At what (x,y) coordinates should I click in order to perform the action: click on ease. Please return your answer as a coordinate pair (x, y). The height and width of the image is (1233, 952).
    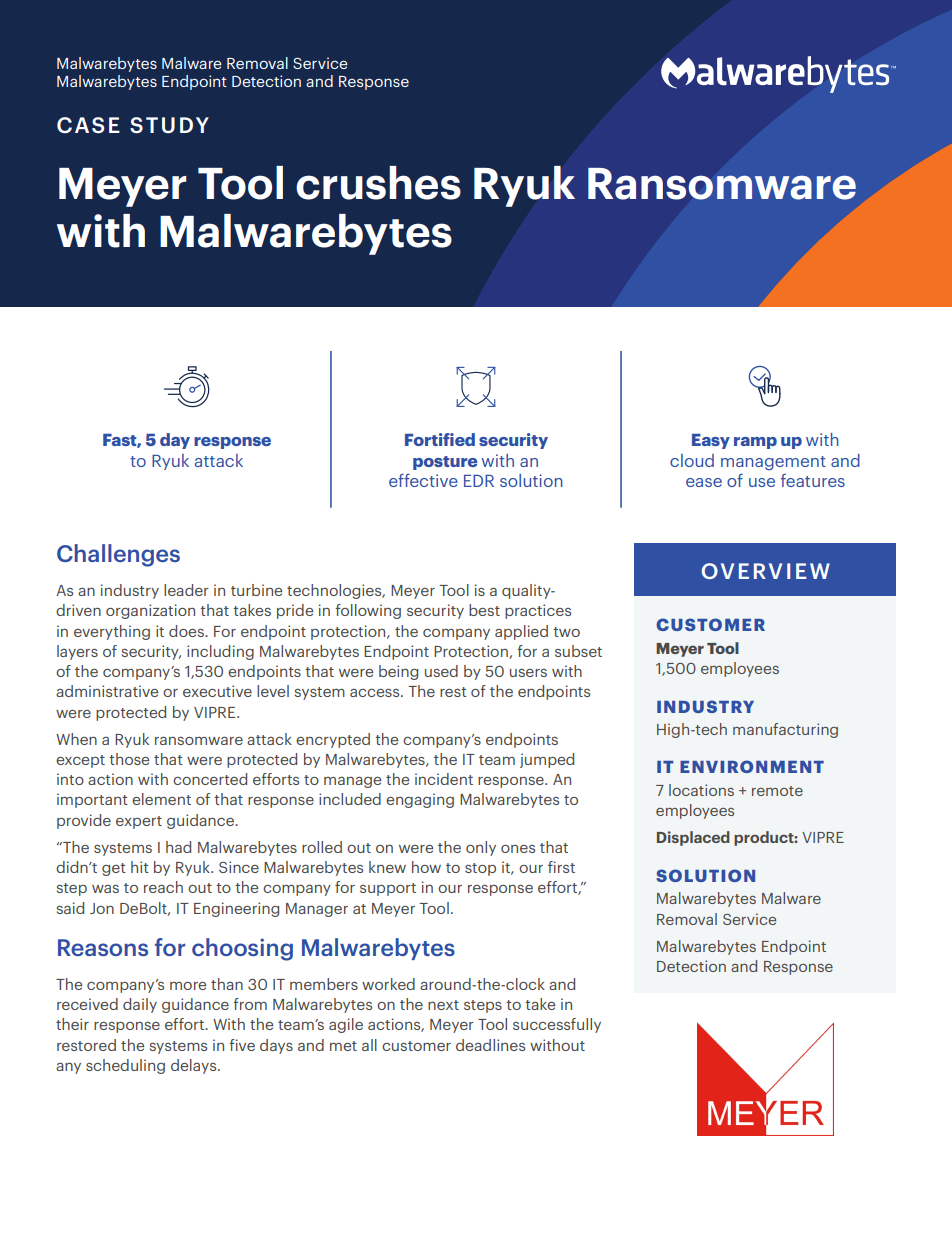
    Looking at the image, I should click on (704, 482).
